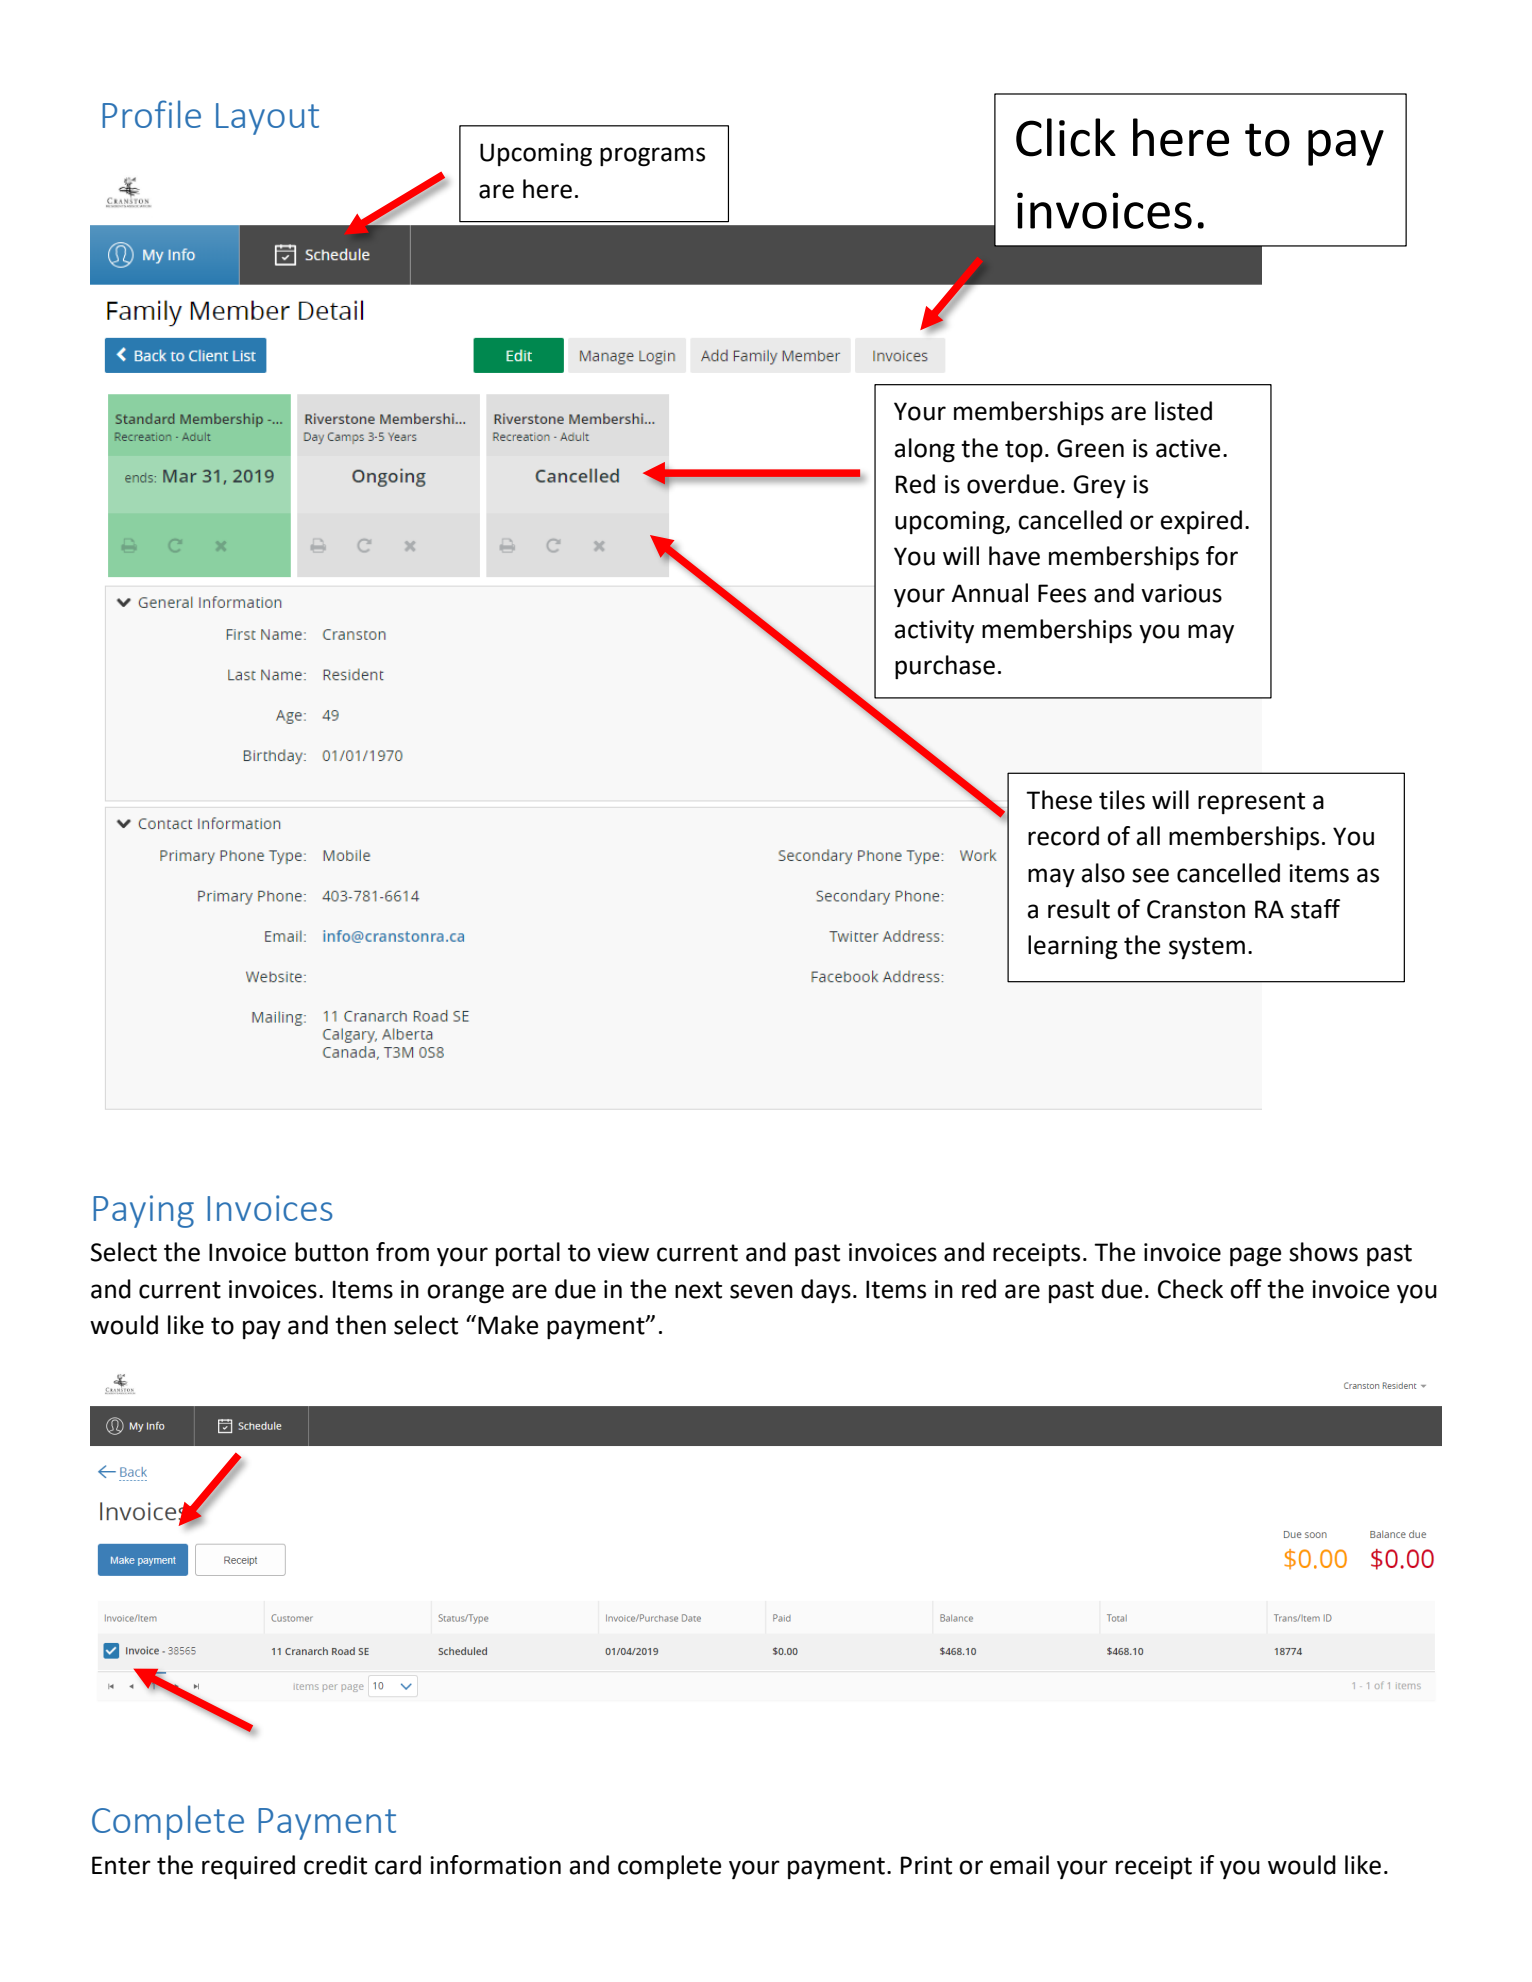  I want to click on Paying, so click(143, 1211).
